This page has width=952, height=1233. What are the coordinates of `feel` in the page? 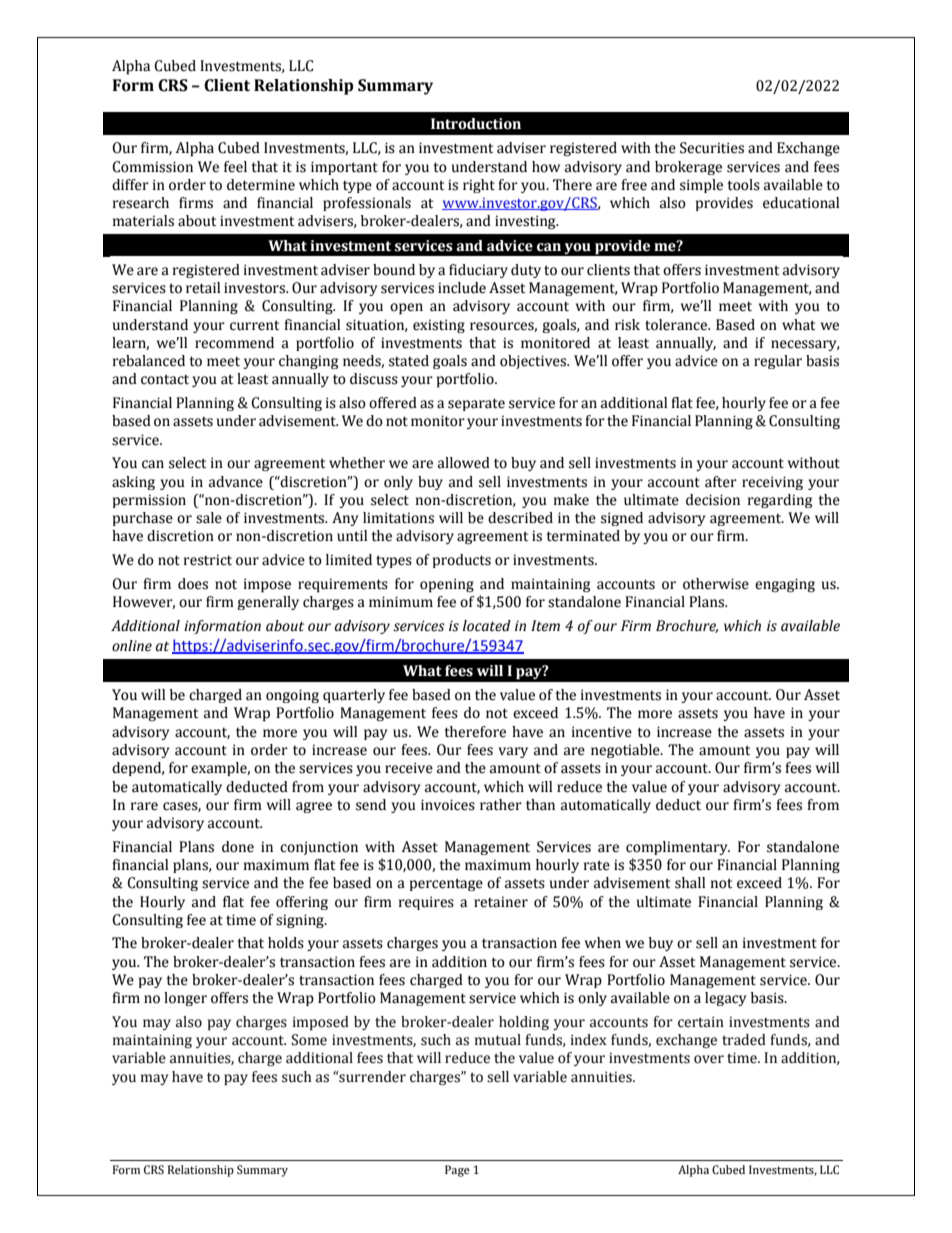 It's located at (235, 167).
